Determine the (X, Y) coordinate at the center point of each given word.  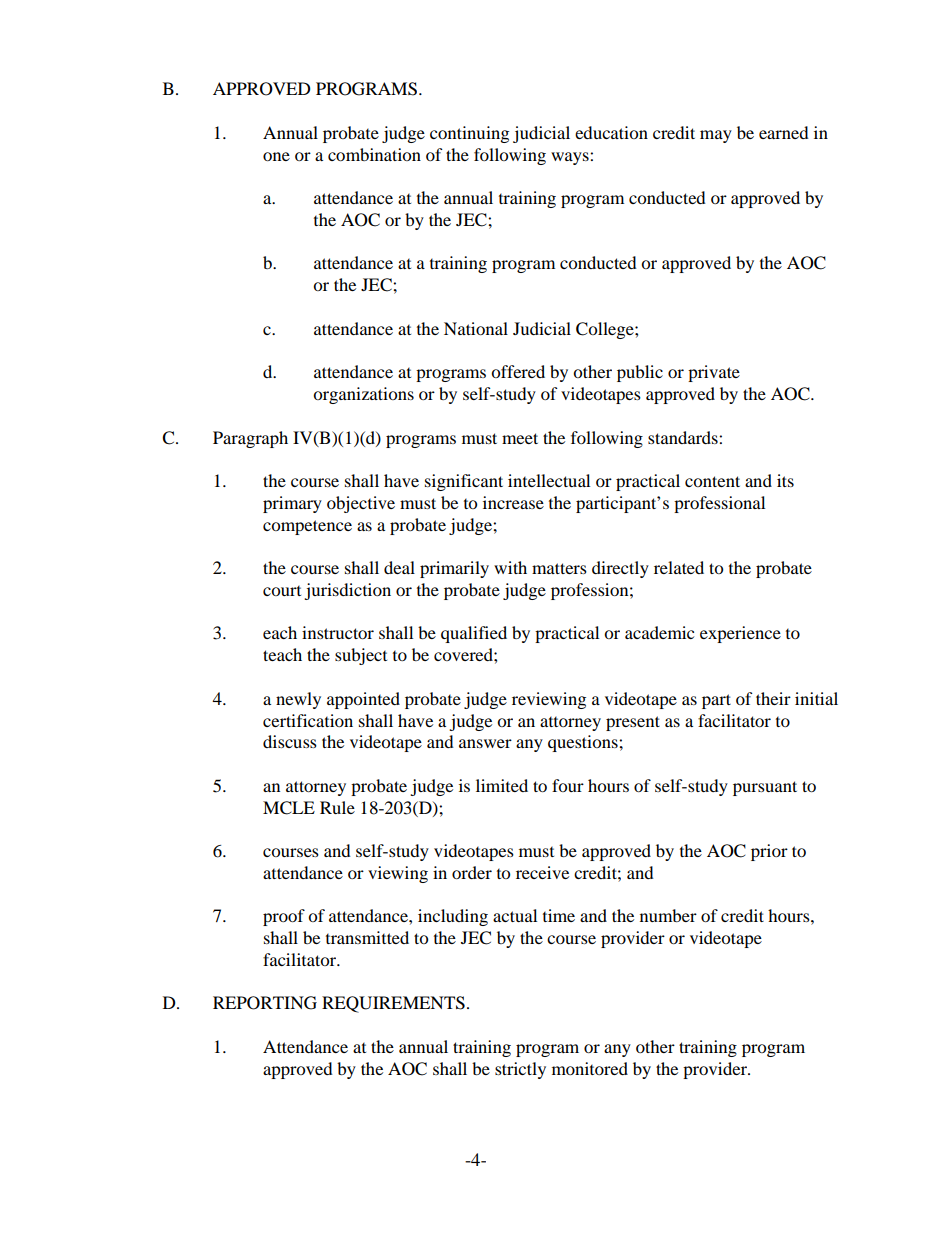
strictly (520, 1070)
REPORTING (265, 1003)
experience (740, 634)
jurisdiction (347, 591)
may (716, 136)
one (276, 156)
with (510, 567)
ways (571, 158)
